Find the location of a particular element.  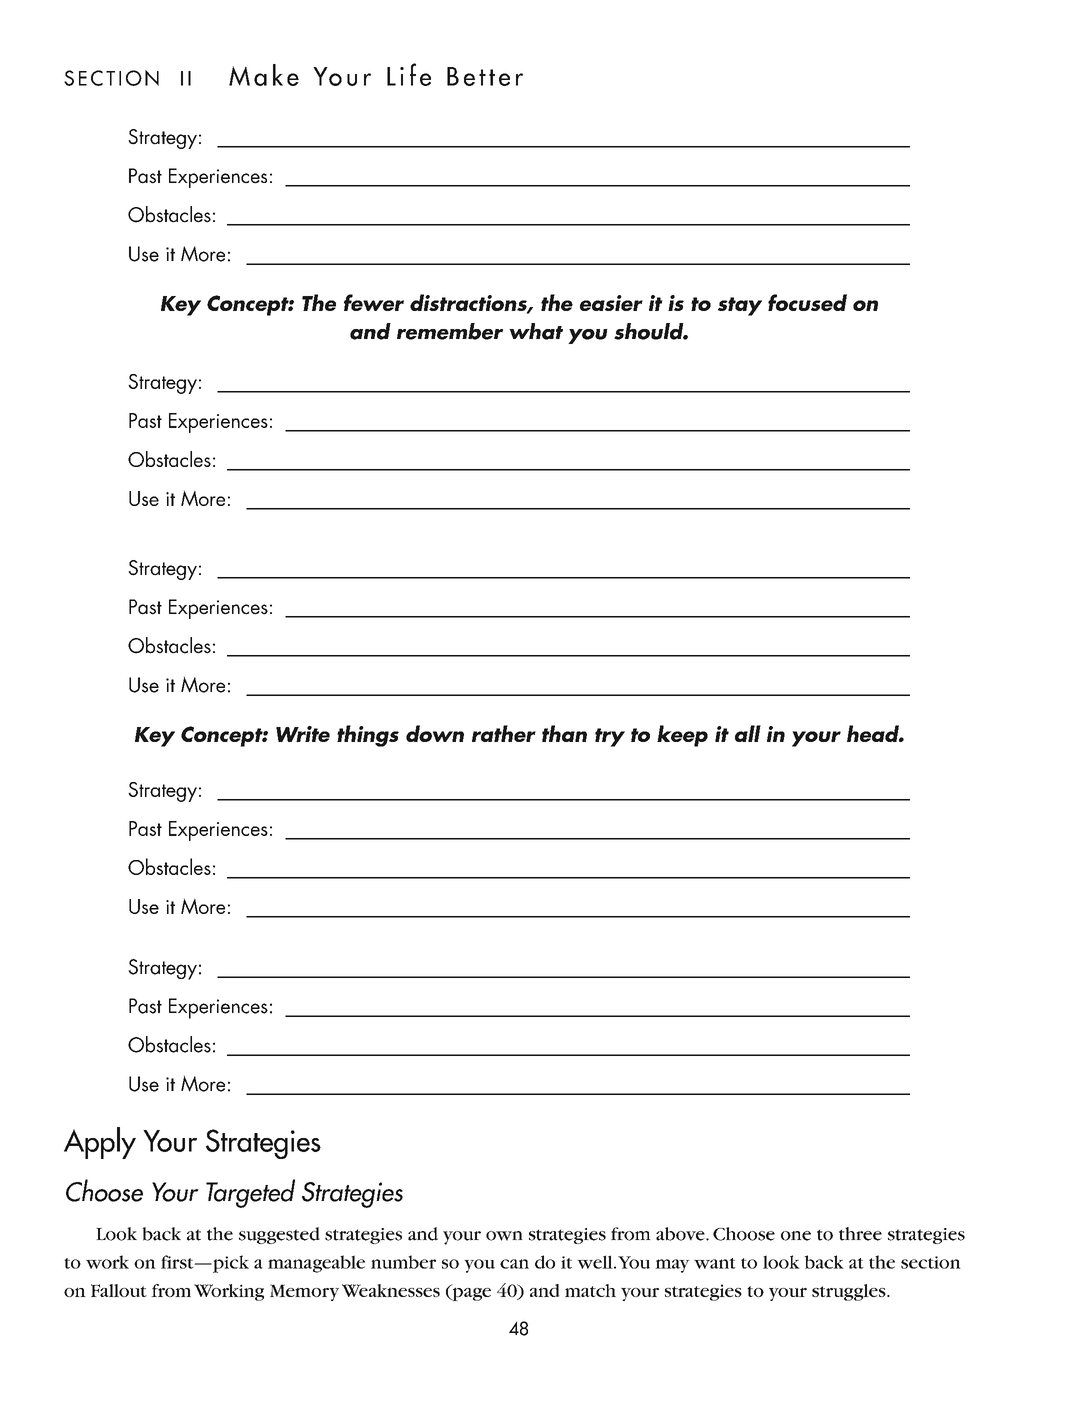

one is located at coordinates (796, 1236).
